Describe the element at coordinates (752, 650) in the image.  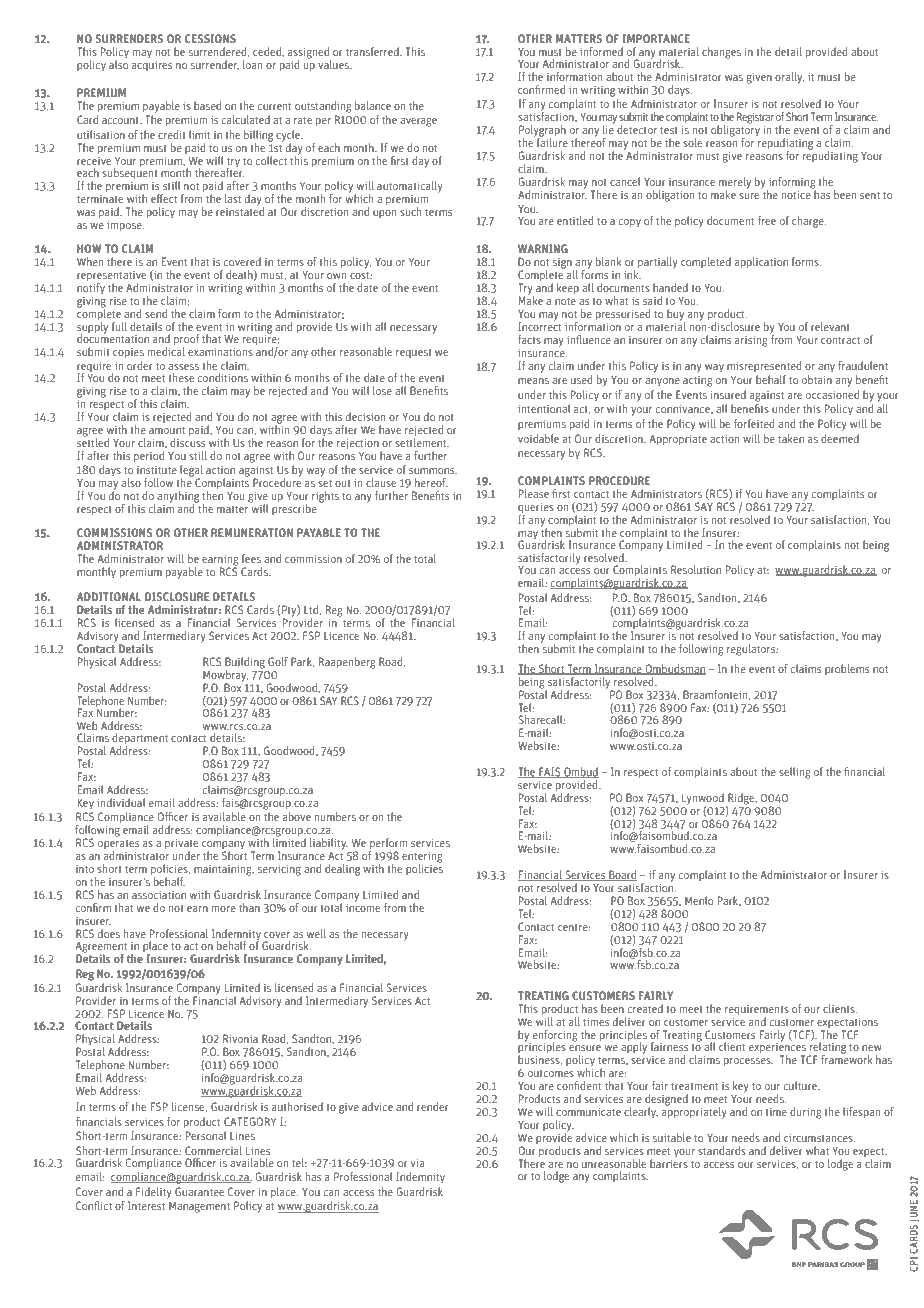
I see `regulators` at that location.
